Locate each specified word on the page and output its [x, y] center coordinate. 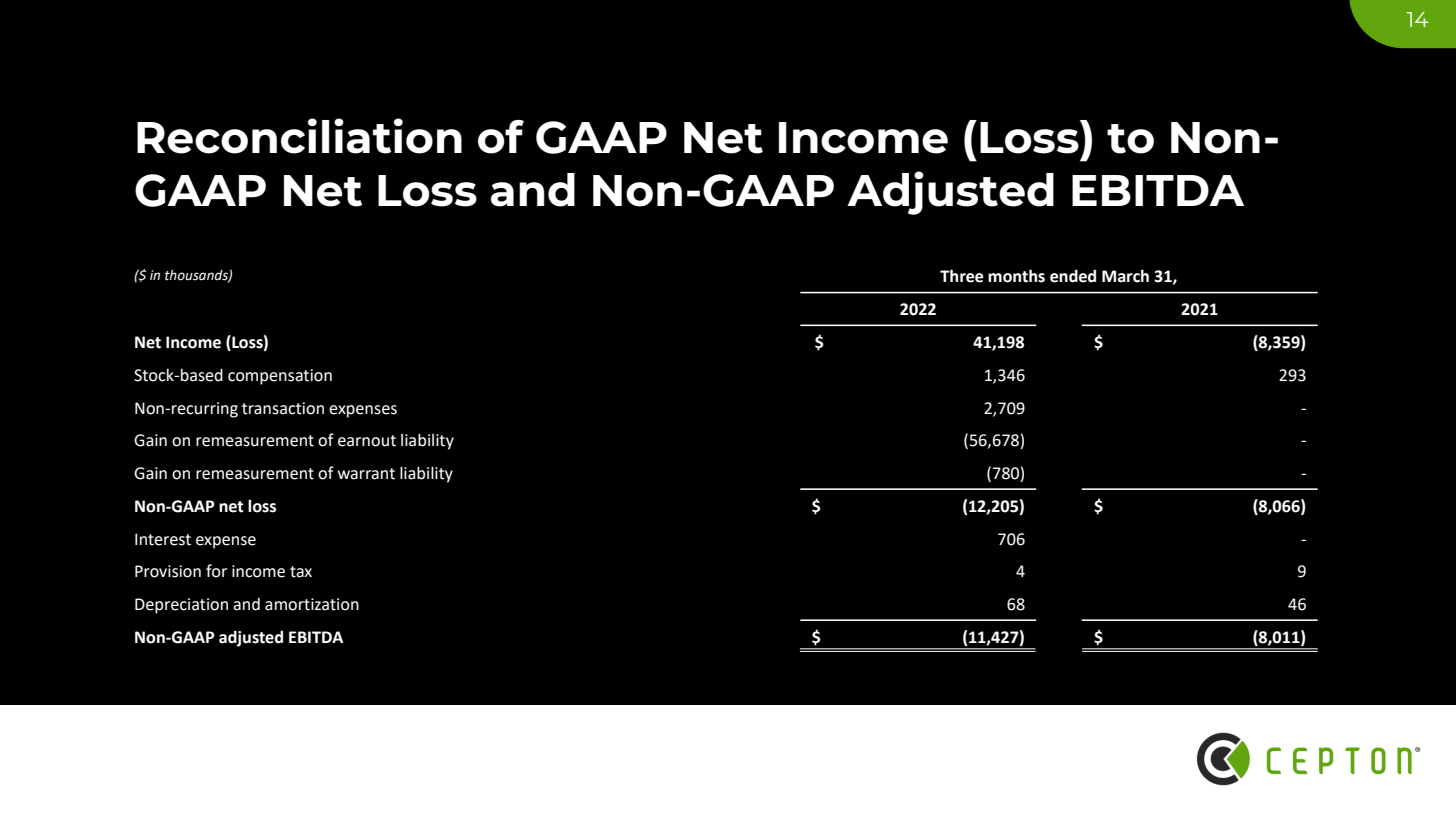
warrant [366, 474]
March [1125, 276]
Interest [163, 539]
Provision [168, 571]
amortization [312, 604]
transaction [283, 408]
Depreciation [181, 606]
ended [1073, 276]
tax [301, 572]
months [1016, 276]
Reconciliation [299, 136]
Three [962, 276]
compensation [280, 377]
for [216, 571]
